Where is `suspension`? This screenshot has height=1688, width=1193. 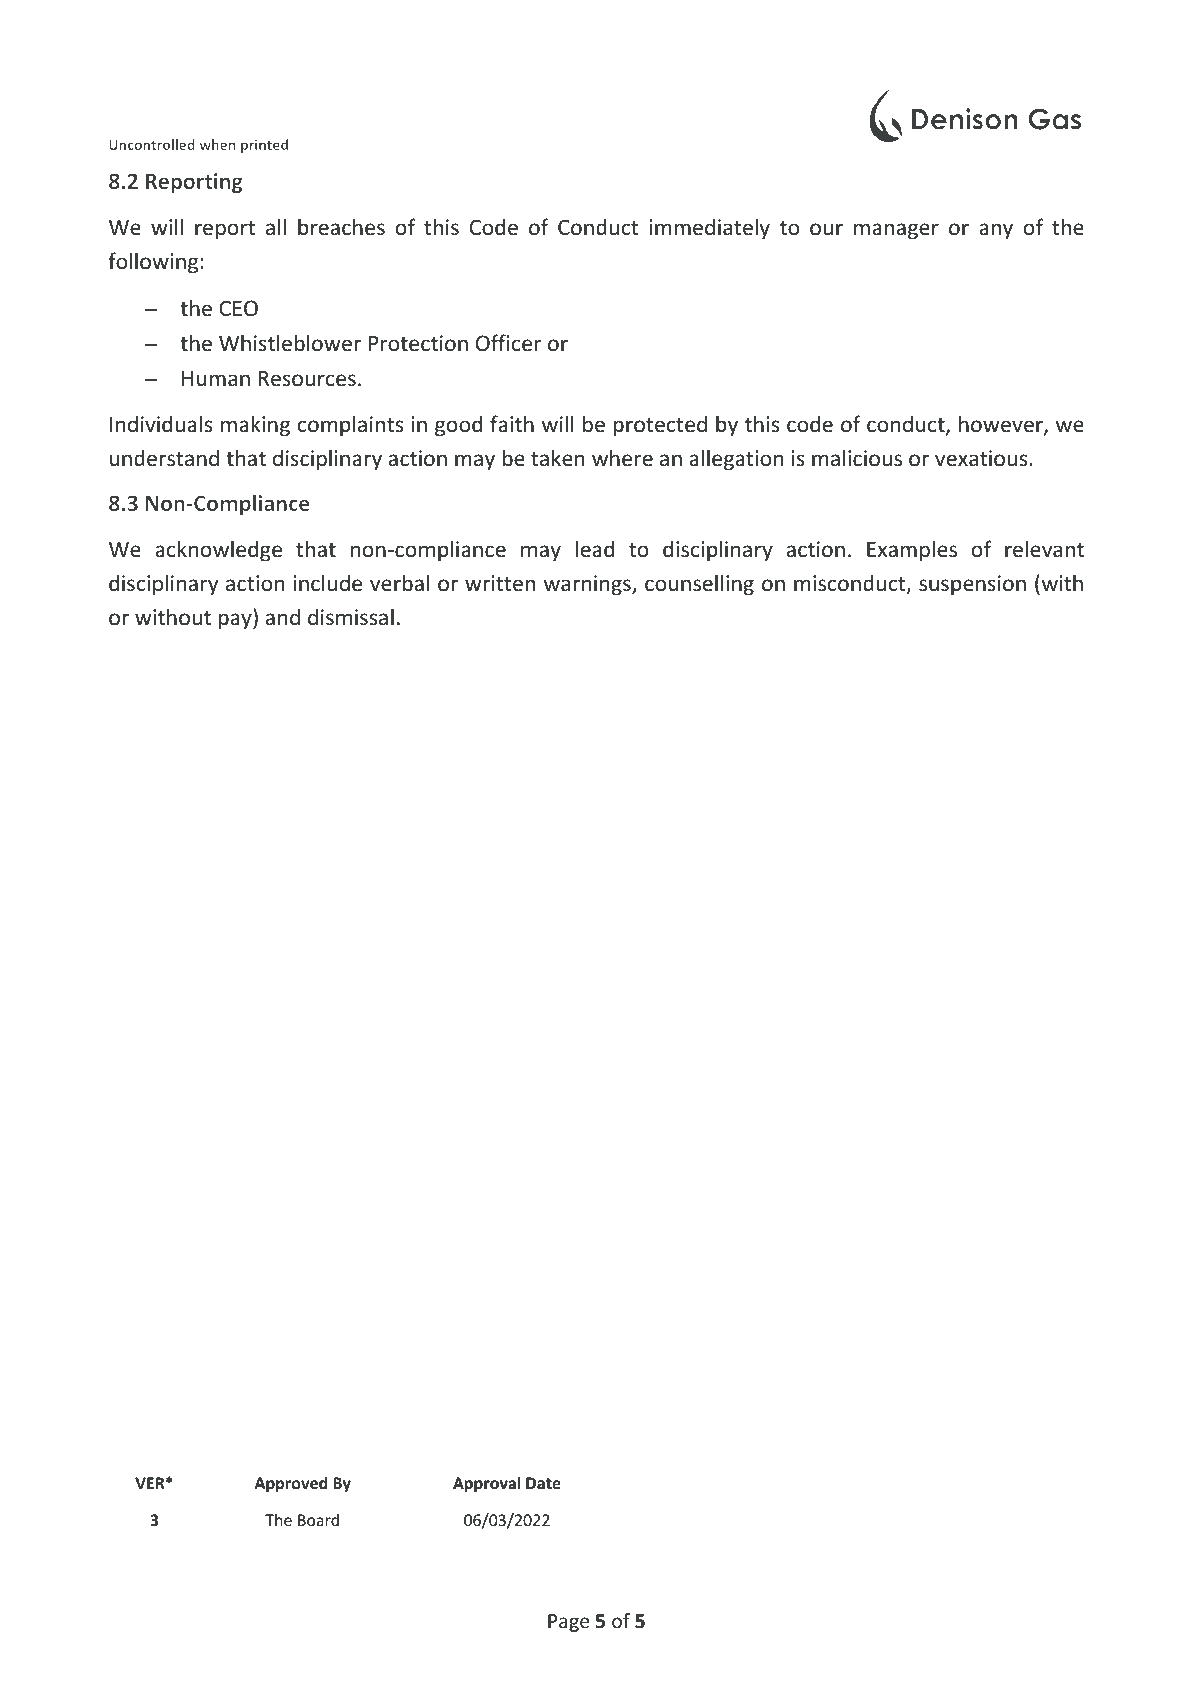 suspension is located at coordinates (972, 585).
